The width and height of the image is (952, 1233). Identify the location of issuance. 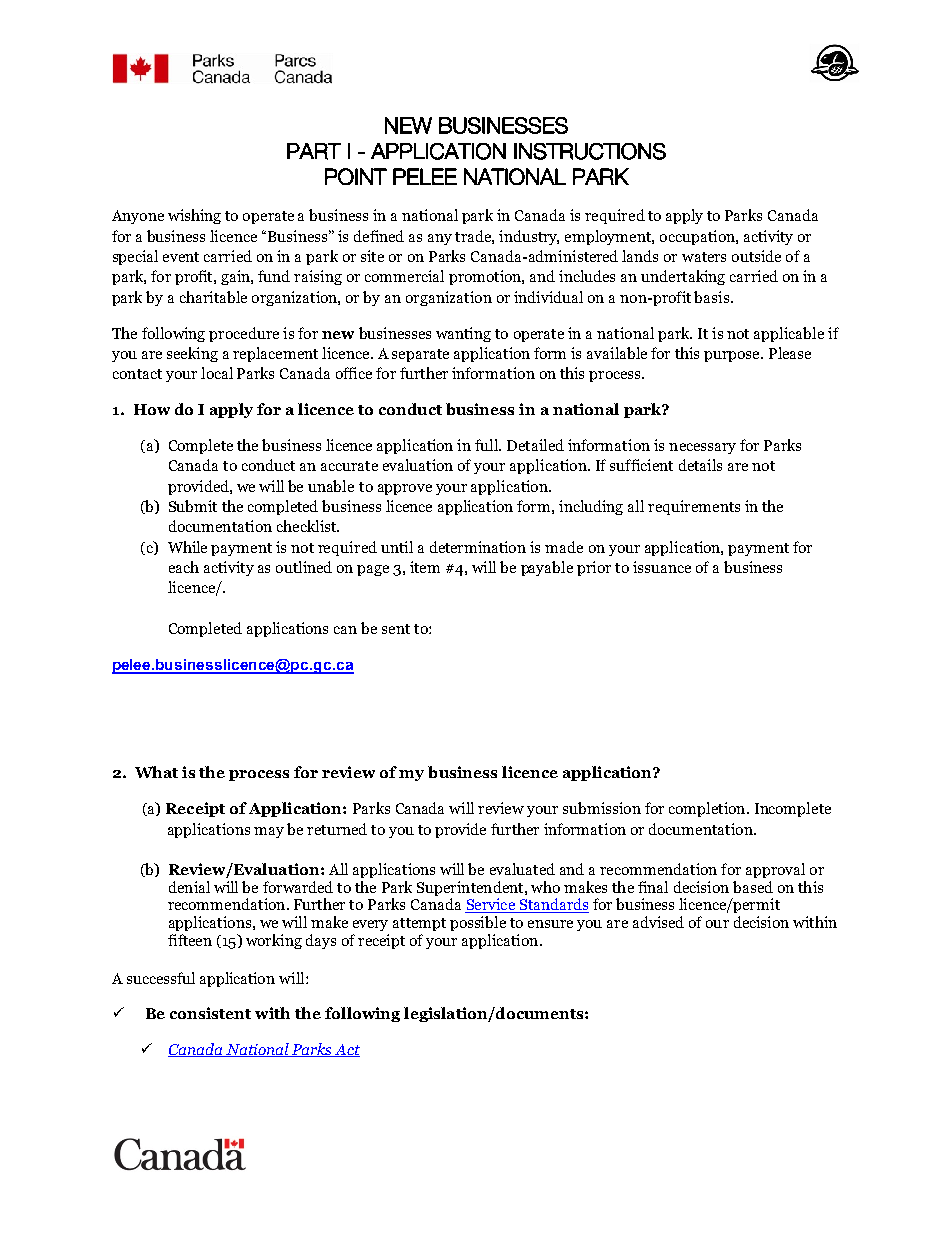
(662, 567).
